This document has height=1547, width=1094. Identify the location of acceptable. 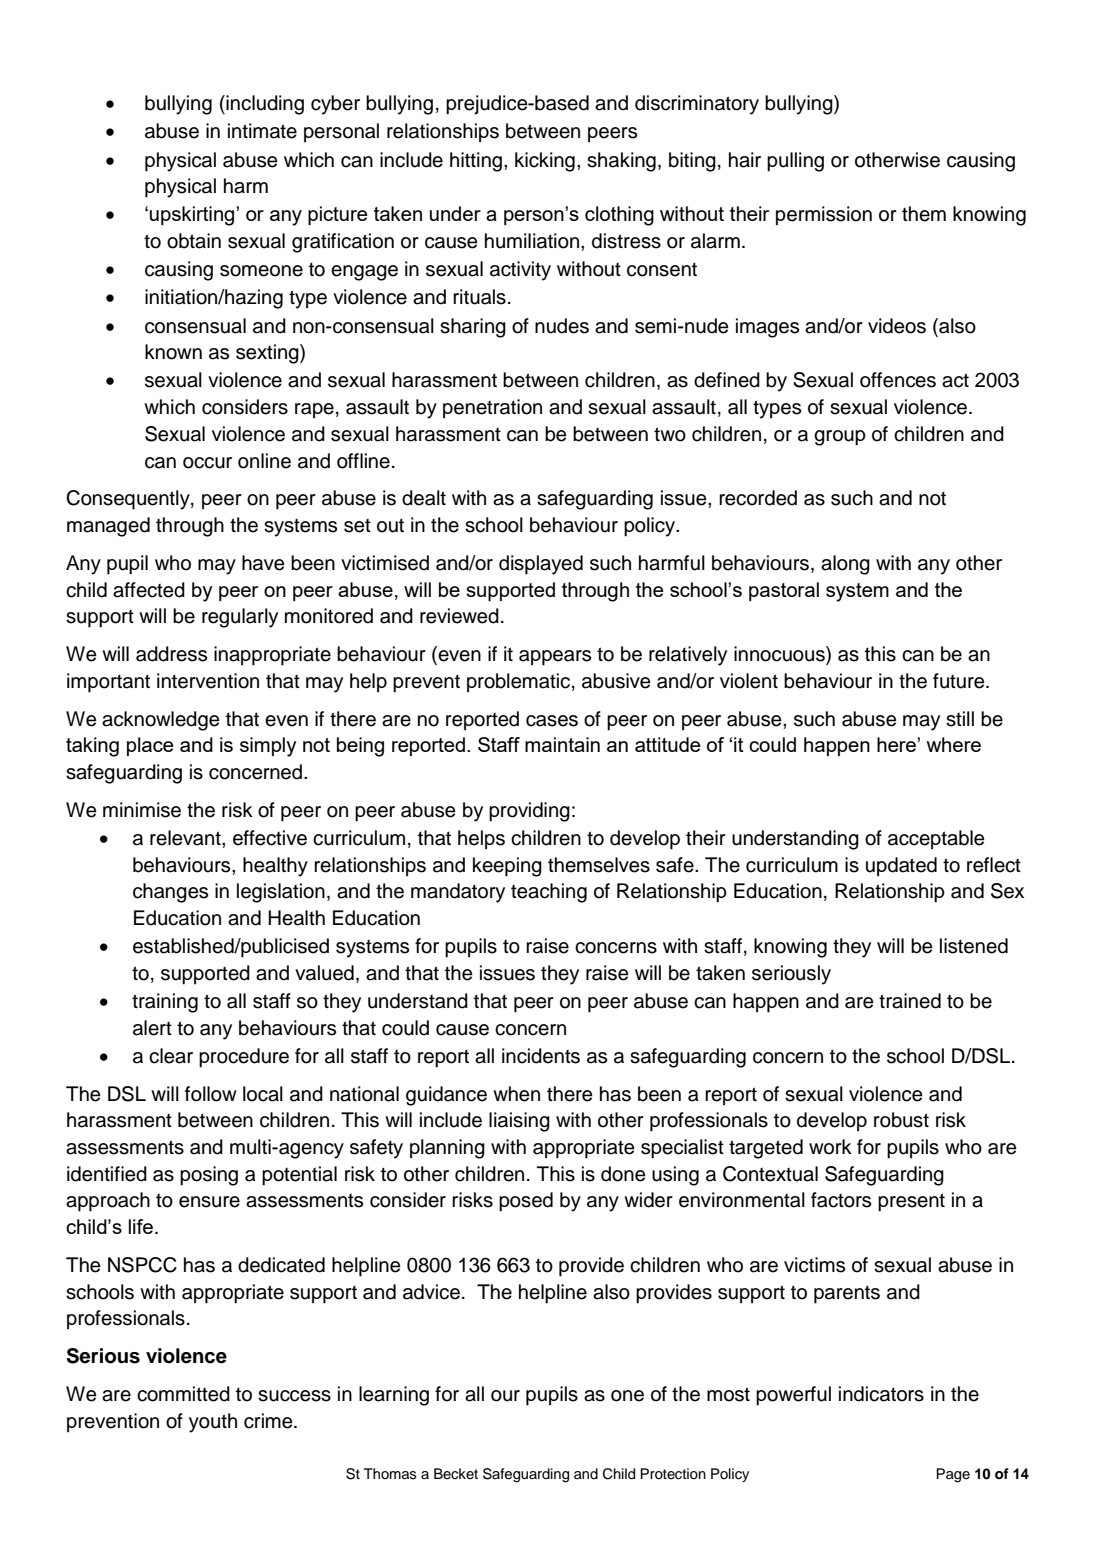
(936, 840).
